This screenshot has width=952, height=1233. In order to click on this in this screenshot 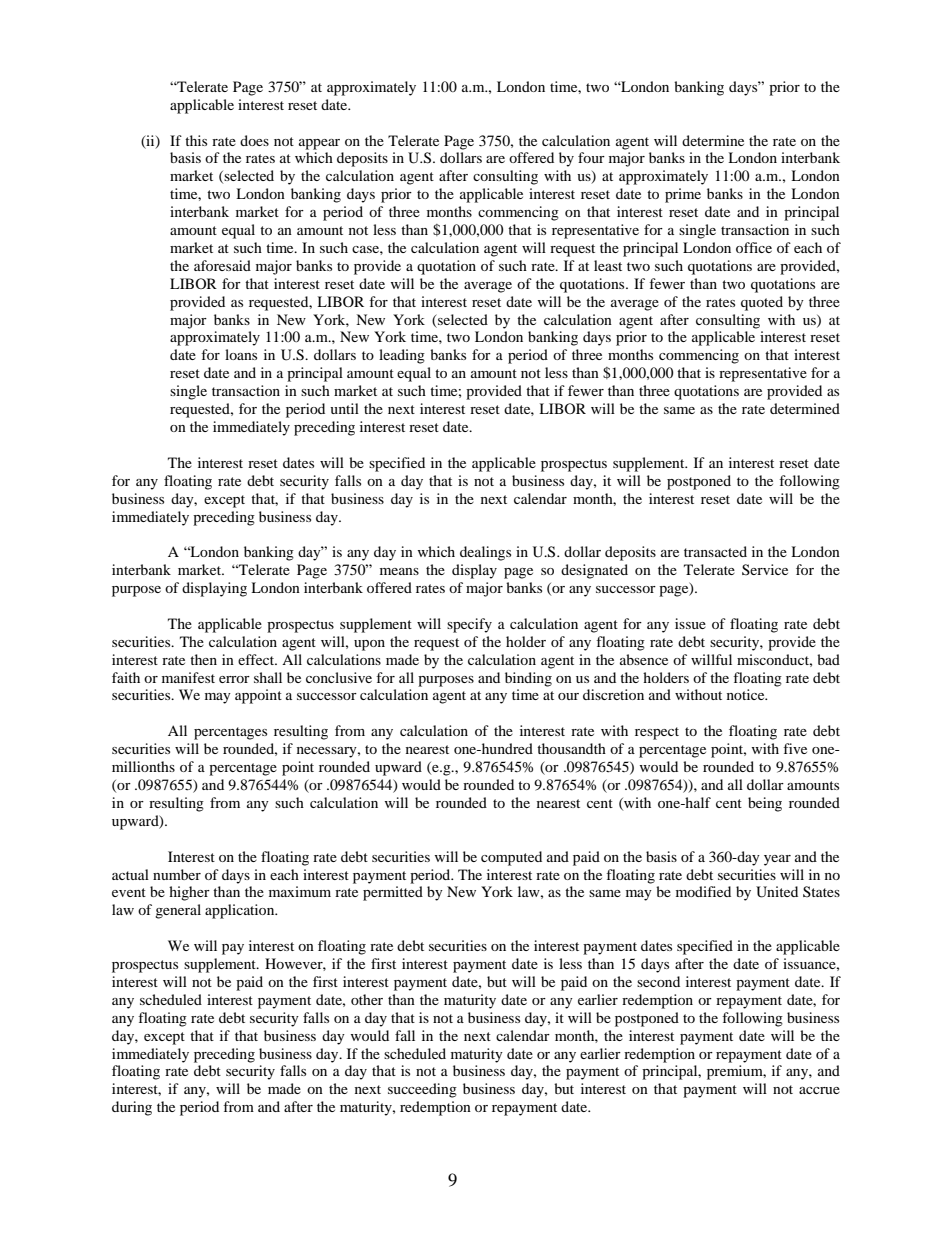, I will do `click(196, 140)`.
